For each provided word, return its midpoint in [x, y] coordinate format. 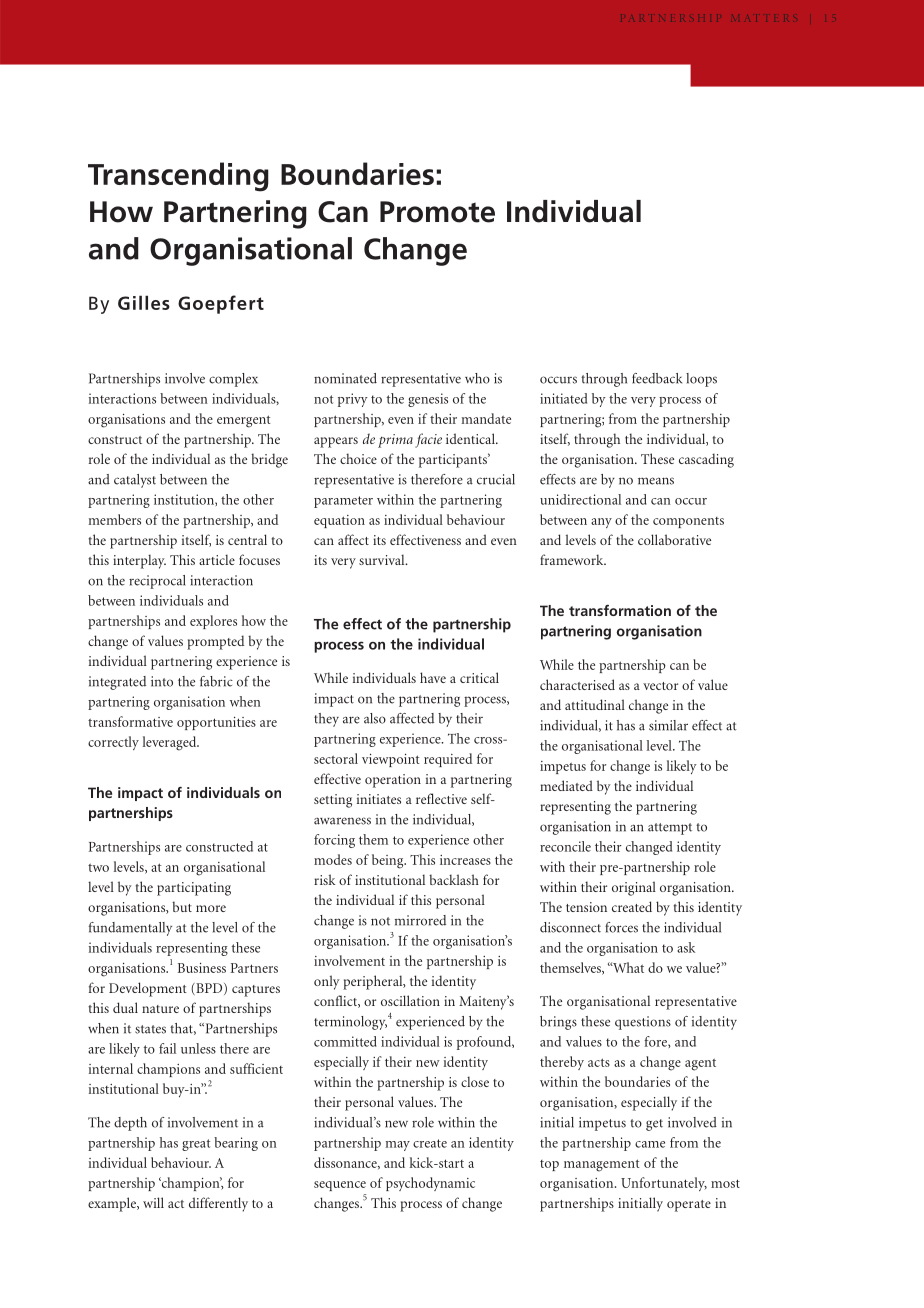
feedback [657, 378]
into [162, 681]
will [153, 1202]
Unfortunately [664, 1184]
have [433, 677]
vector [660, 686]
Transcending [178, 177]
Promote [437, 212]
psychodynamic [430, 1184]
